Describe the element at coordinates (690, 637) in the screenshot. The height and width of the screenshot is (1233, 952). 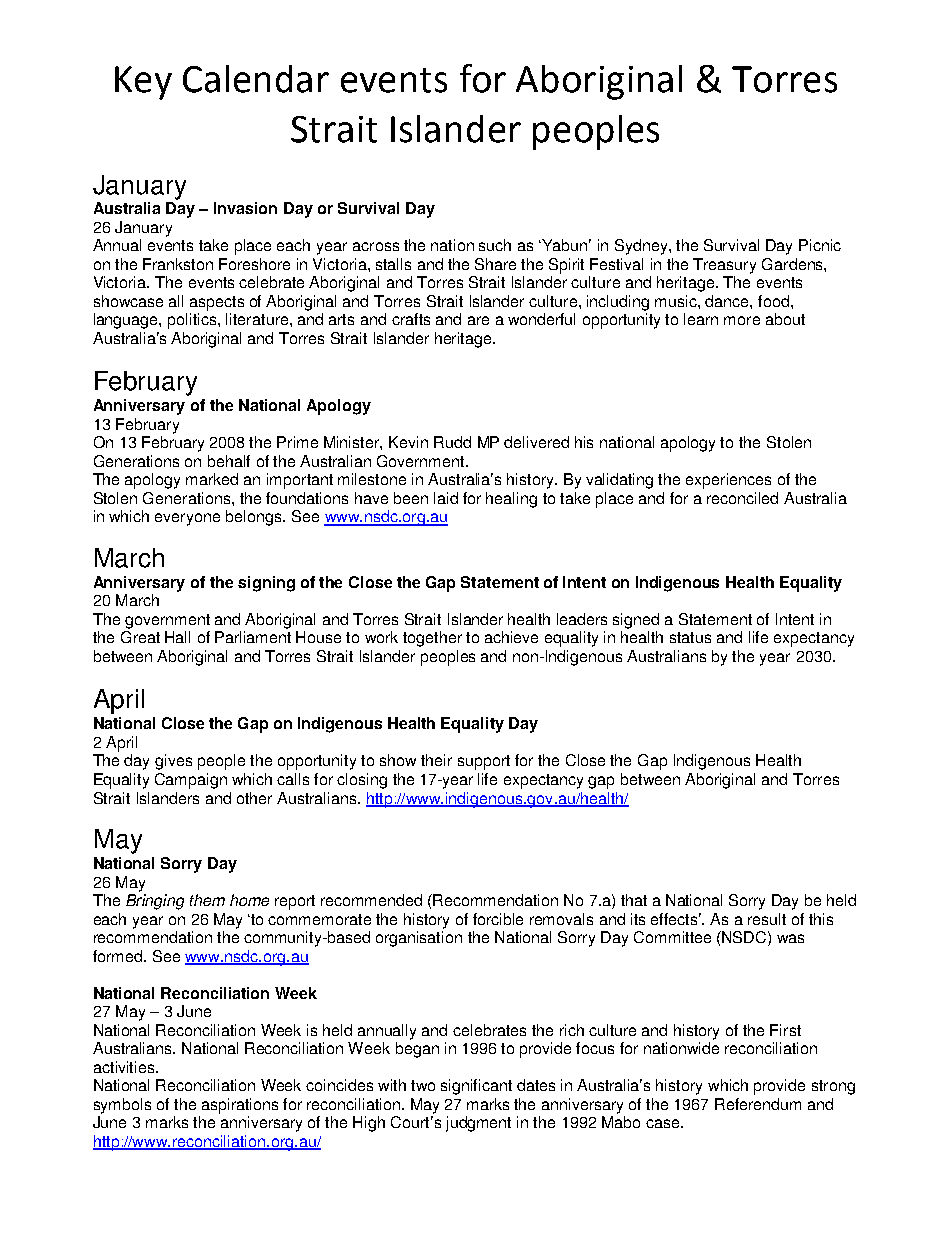
I see `status` at that location.
